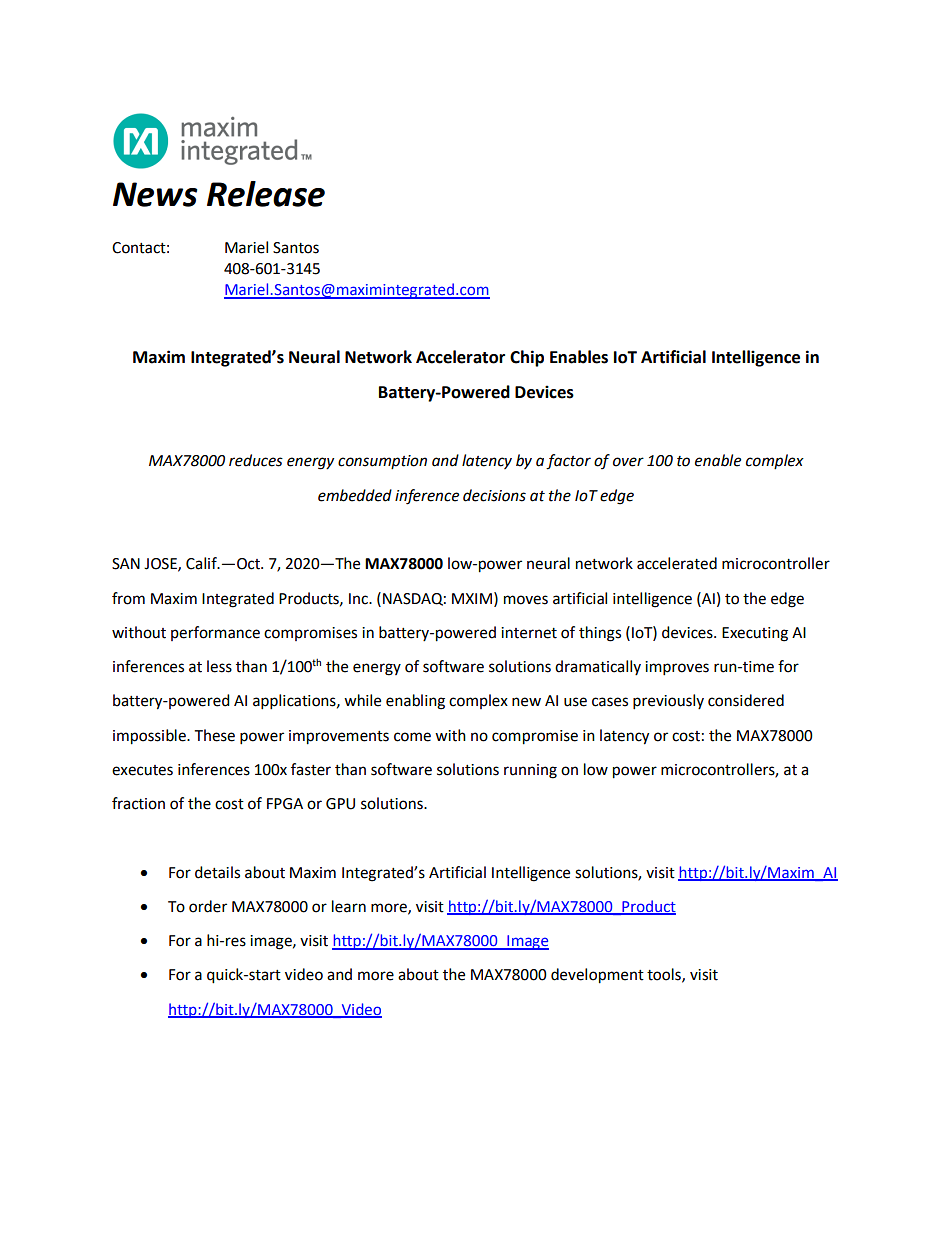  What do you see at coordinates (155, 194) in the page?
I see `News` at bounding box center [155, 194].
